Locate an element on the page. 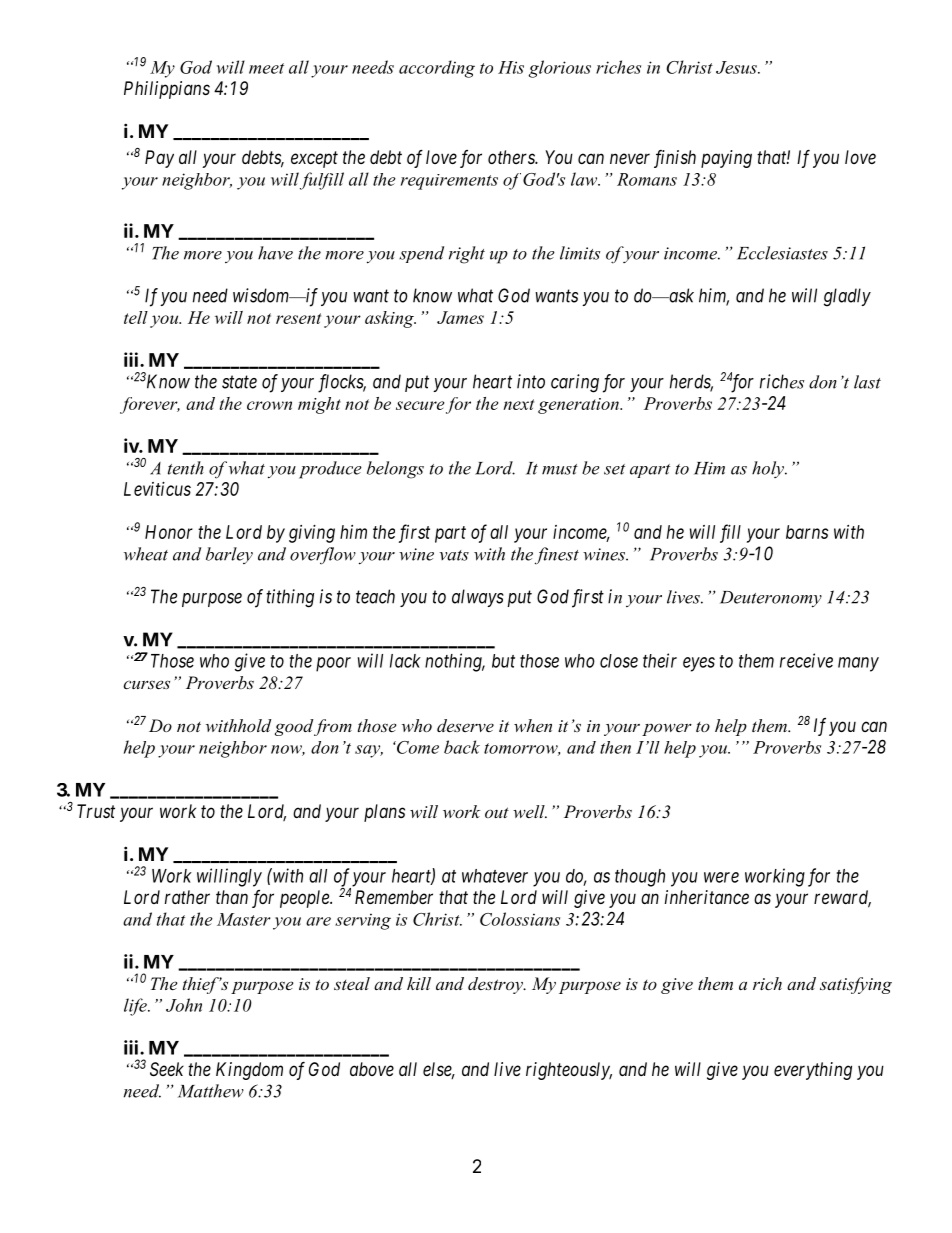  holy is located at coordinates (769, 469).
